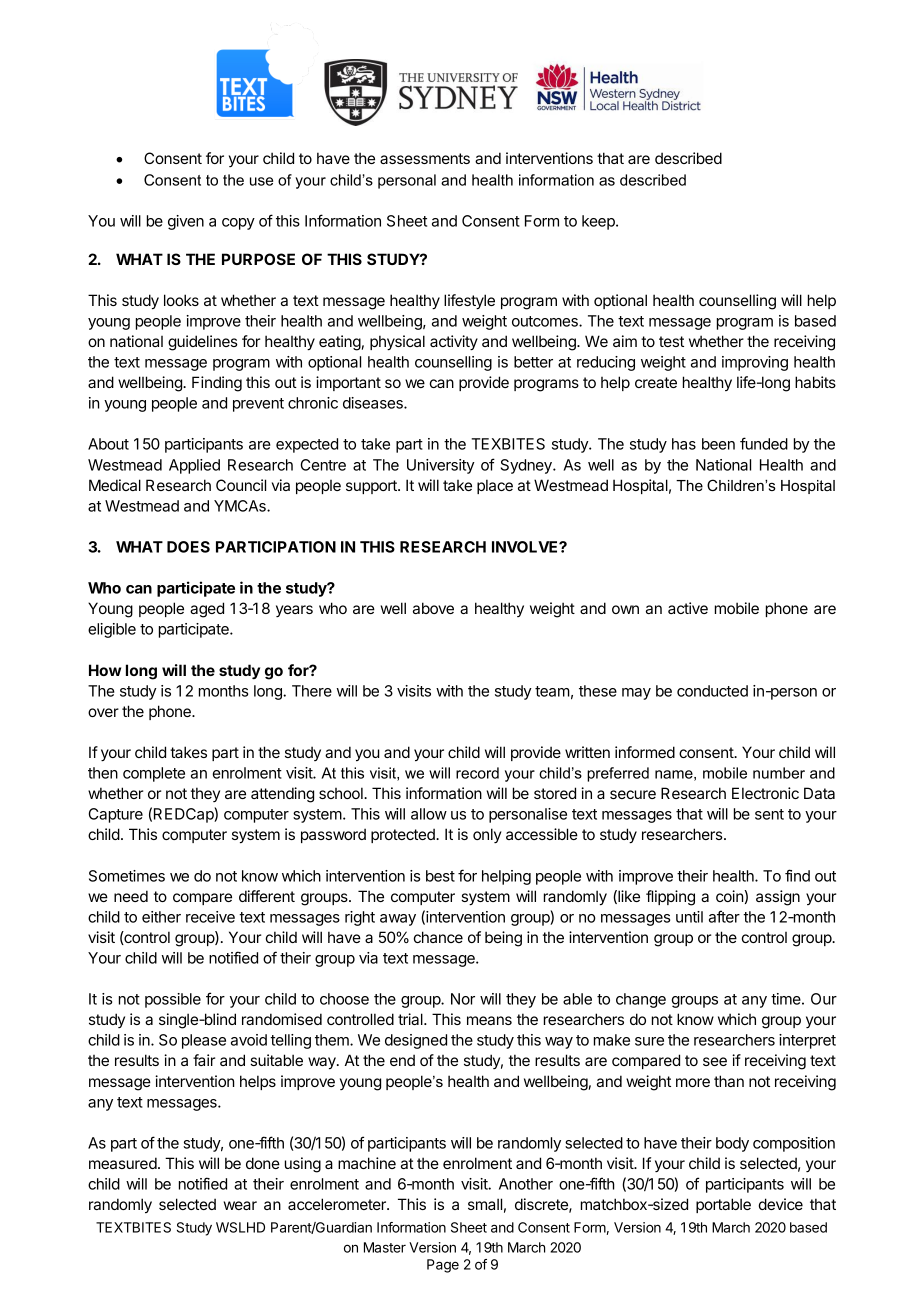  What do you see at coordinates (154, 774) in the page?
I see `complete` at bounding box center [154, 774].
